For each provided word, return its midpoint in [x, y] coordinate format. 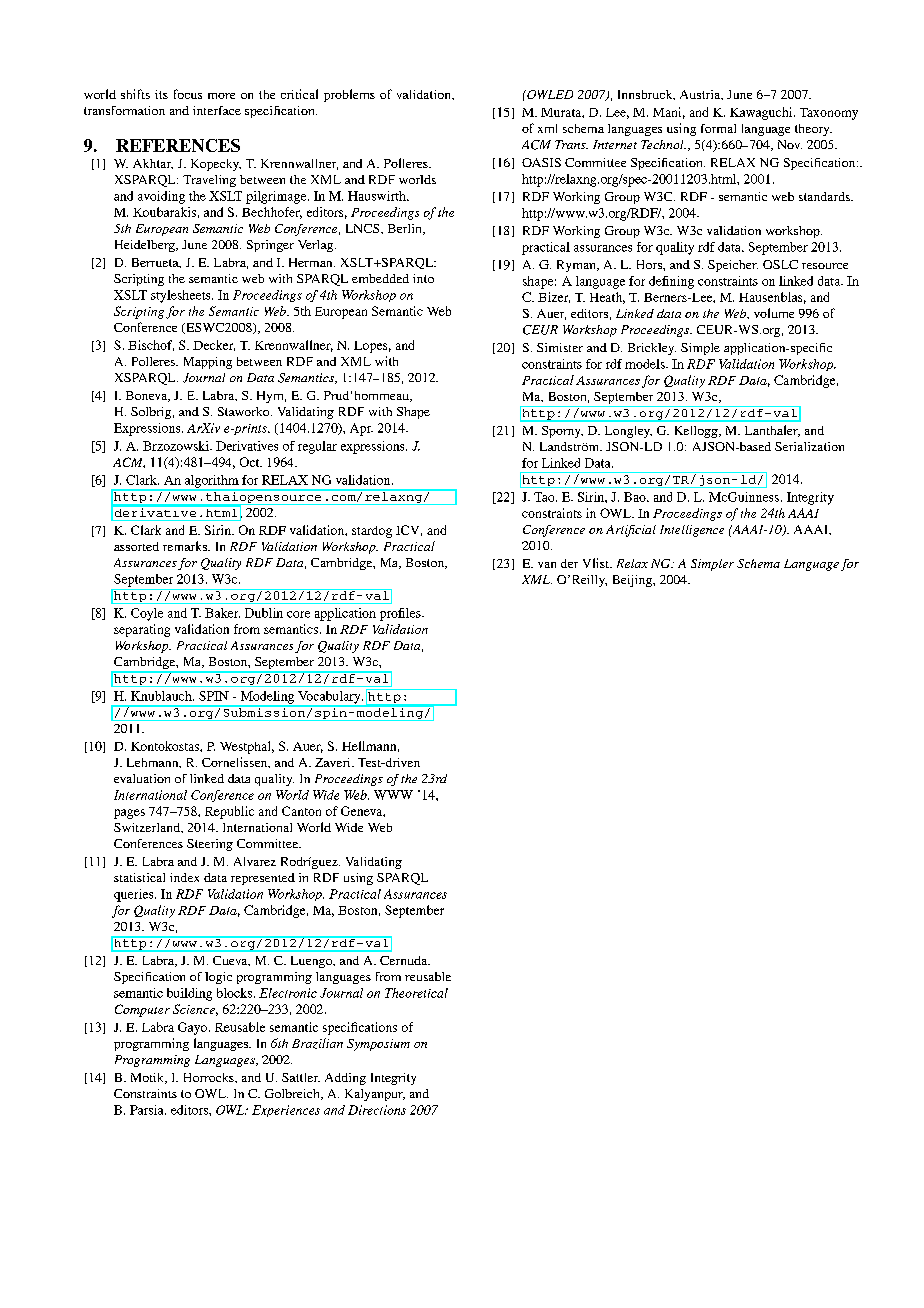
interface [217, 110]
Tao [545, 497]
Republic [229, 812]
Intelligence [692, 531]
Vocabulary [330, 697]
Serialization [809, 446]
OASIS [541, 162]
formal [718, 128]
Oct [251, 462]
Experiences [286, 1111]
